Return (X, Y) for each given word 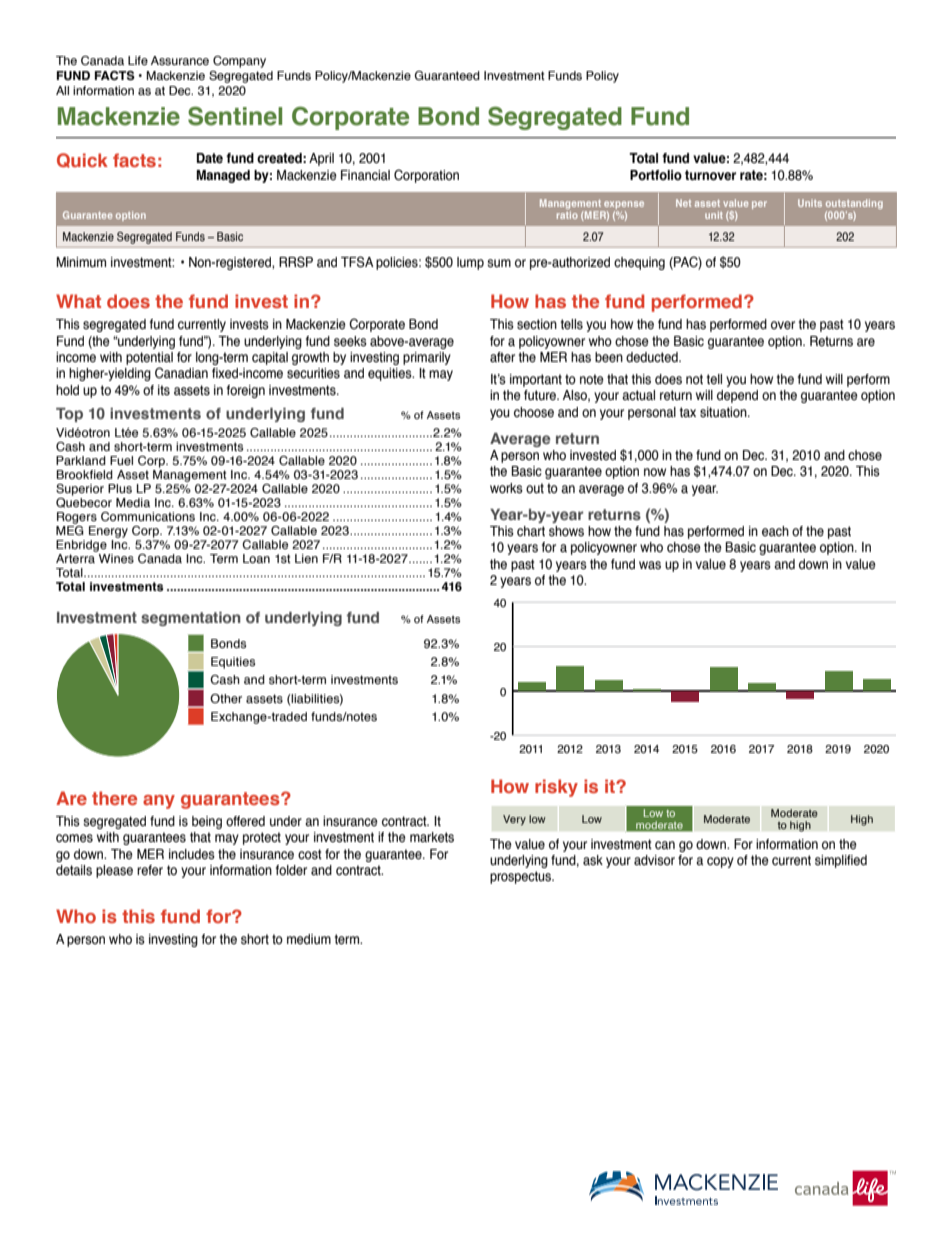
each (775, 531)
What (78, 301)
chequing (639, 263)
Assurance (180, 60)
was (650, 565)
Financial (365, 175)
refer (150, 870)
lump (470, 263)
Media (133, 502)
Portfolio (656, 175)
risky (556, 788)
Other (226, 698)
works (506, 488)
